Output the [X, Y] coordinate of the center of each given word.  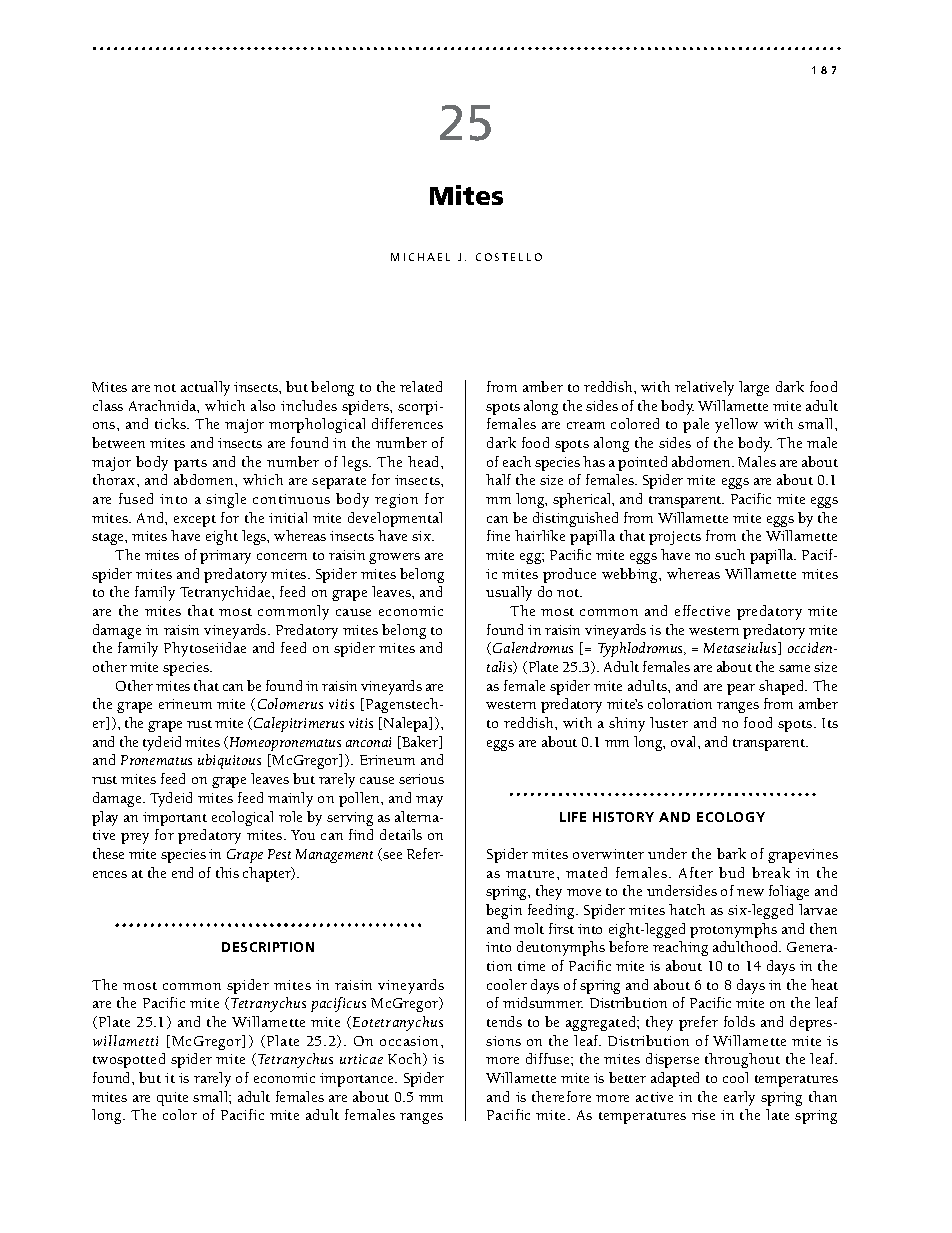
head [425, 461]
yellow [736, 425]
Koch [406, 1059]
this [227, 872]
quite [172, 1099]
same [794, 668]
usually [509, 593]
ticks [171, 423]
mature [532, 874]
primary [225, 557]
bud [731, 872]
